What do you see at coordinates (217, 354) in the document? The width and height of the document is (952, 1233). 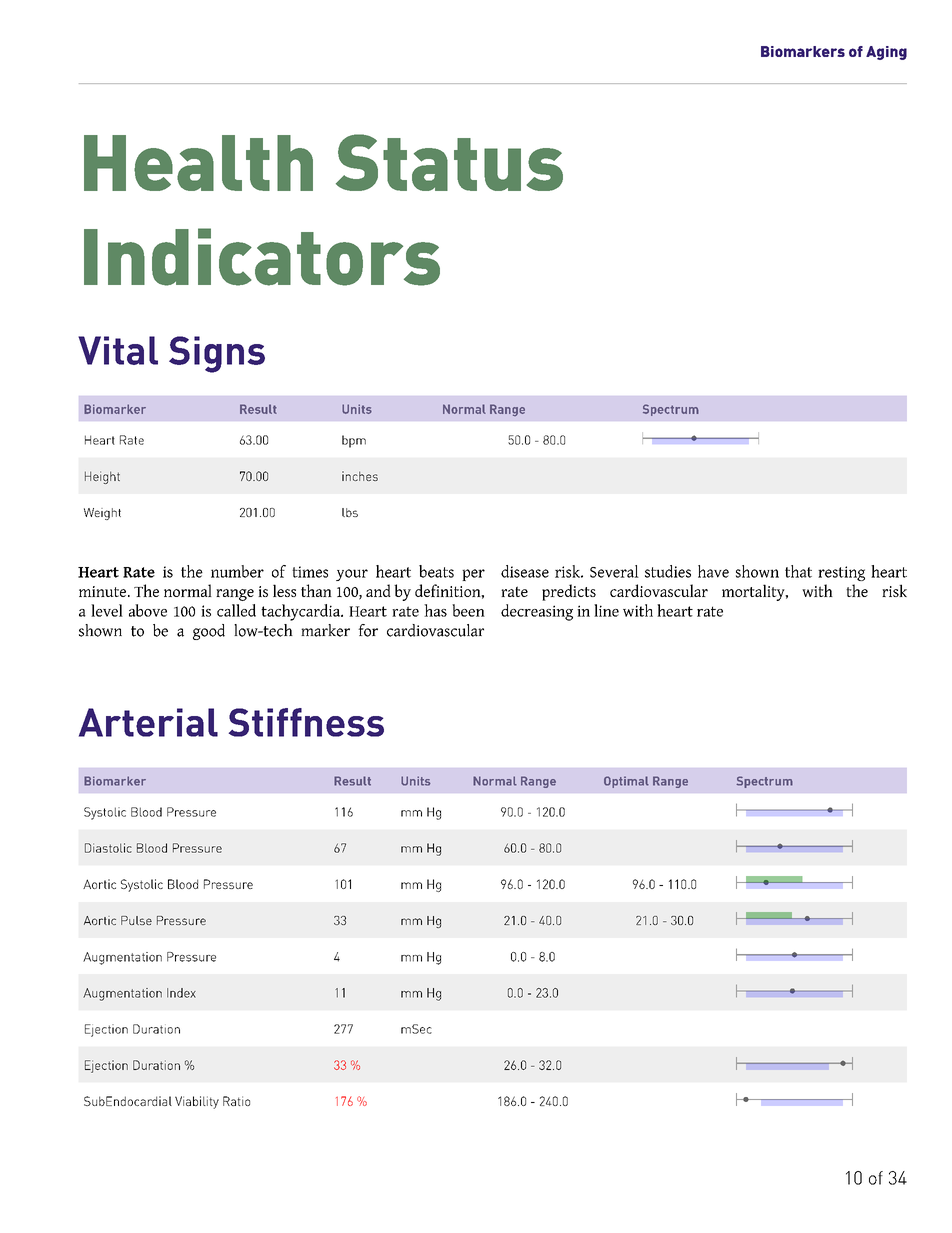 I see `Signs` at bounding box center [217, 354].
